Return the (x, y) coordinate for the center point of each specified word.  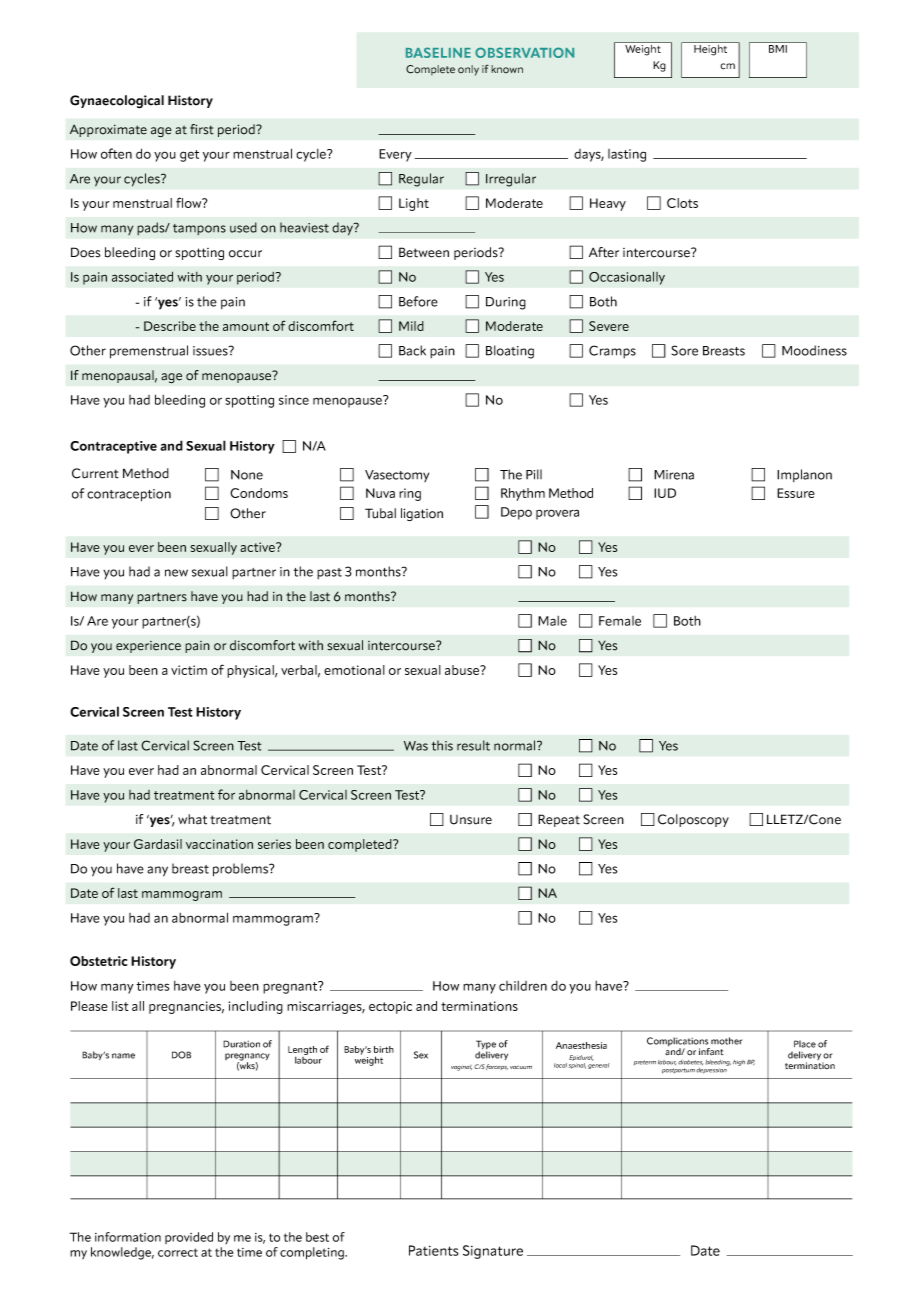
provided (189, 1238)
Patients (433, 1250)
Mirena (674, 475)
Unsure (471, 820)
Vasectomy (397, 476)
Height (711, 49)
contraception (129, 495)
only (468, 70)
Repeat (559, 820)
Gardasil (158, 844)
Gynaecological (117, 102)
